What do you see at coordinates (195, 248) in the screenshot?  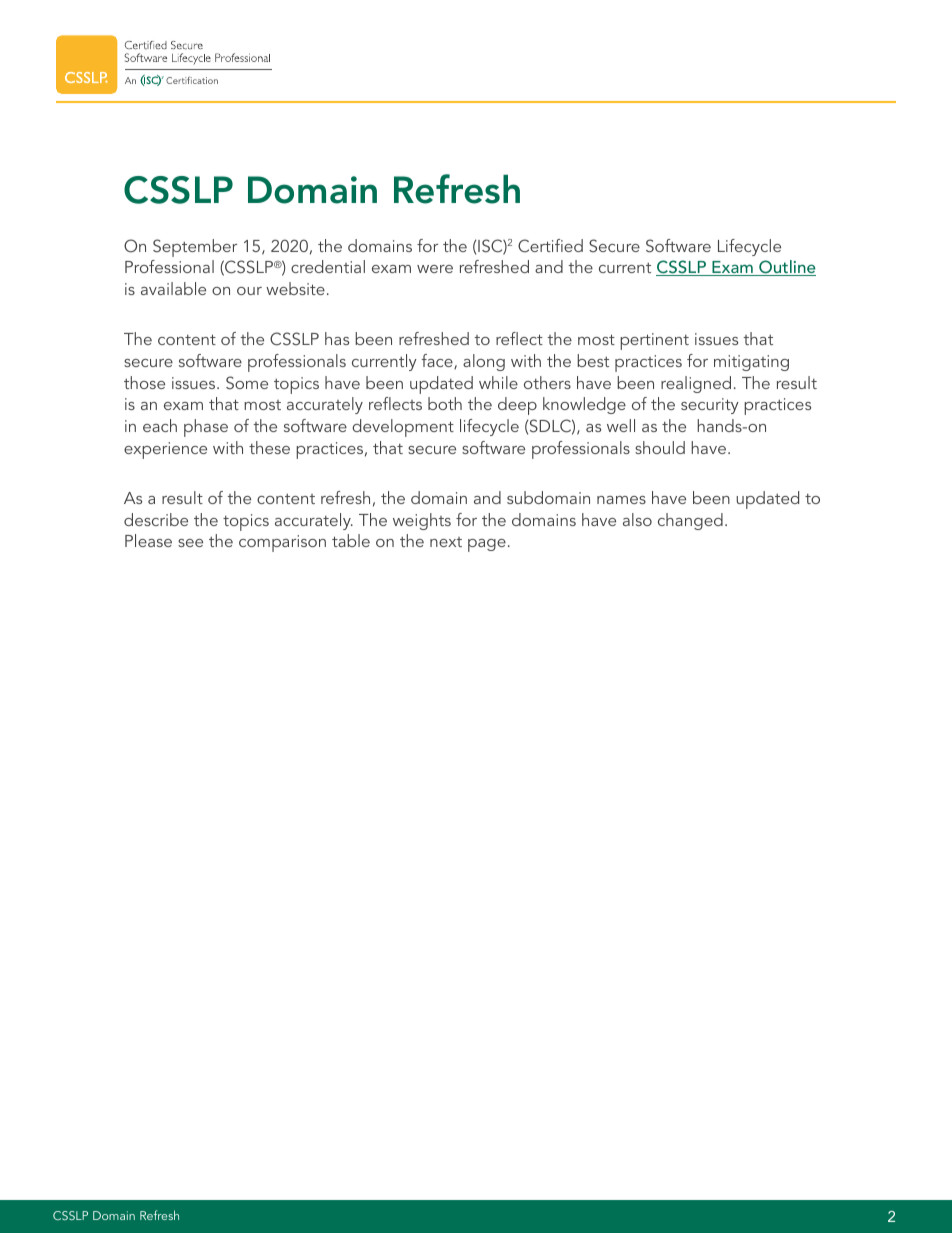 I see `September` at bounding box center [195, 248].
